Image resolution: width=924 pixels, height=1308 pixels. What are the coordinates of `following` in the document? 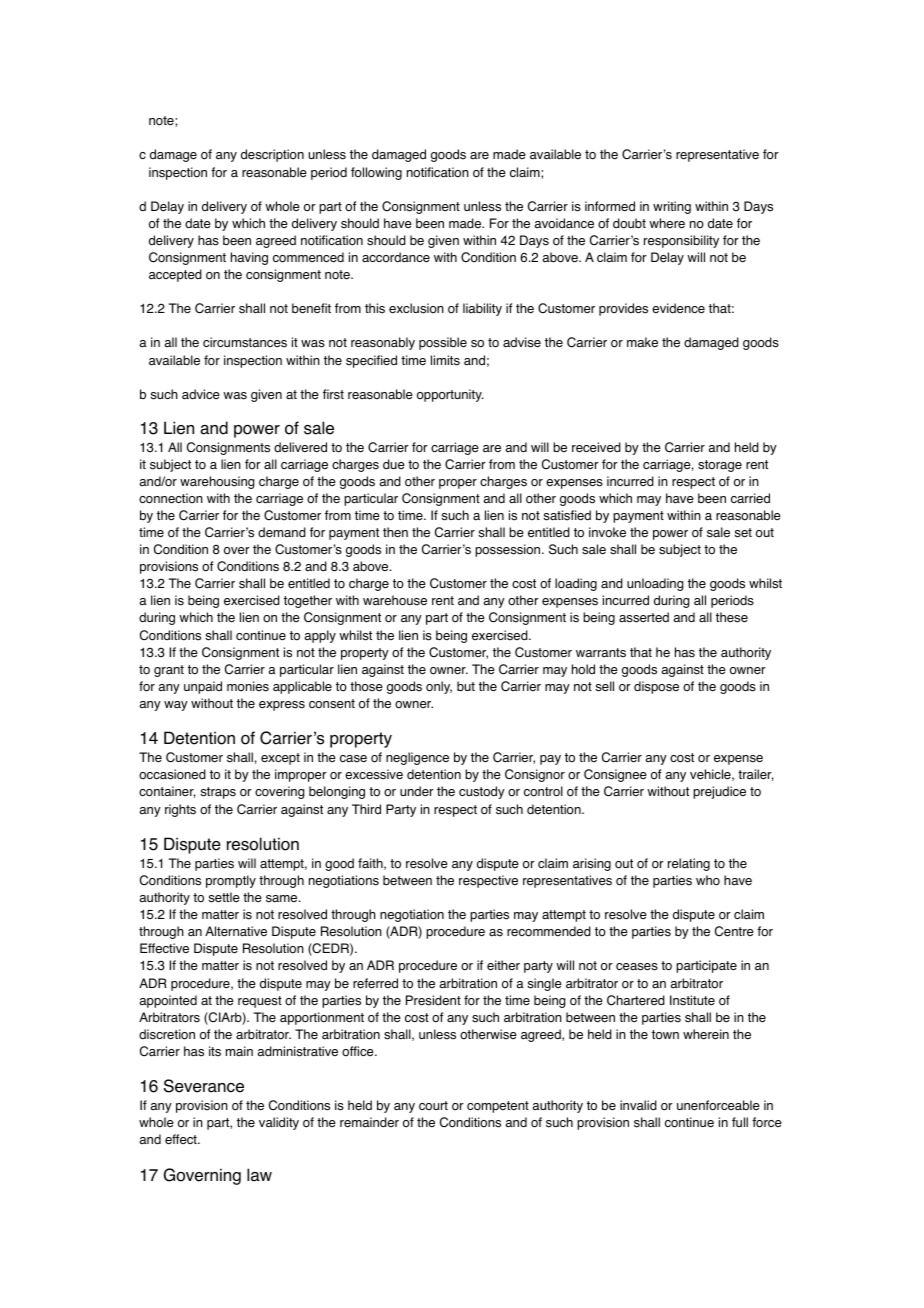 It's located at (376, 173).
